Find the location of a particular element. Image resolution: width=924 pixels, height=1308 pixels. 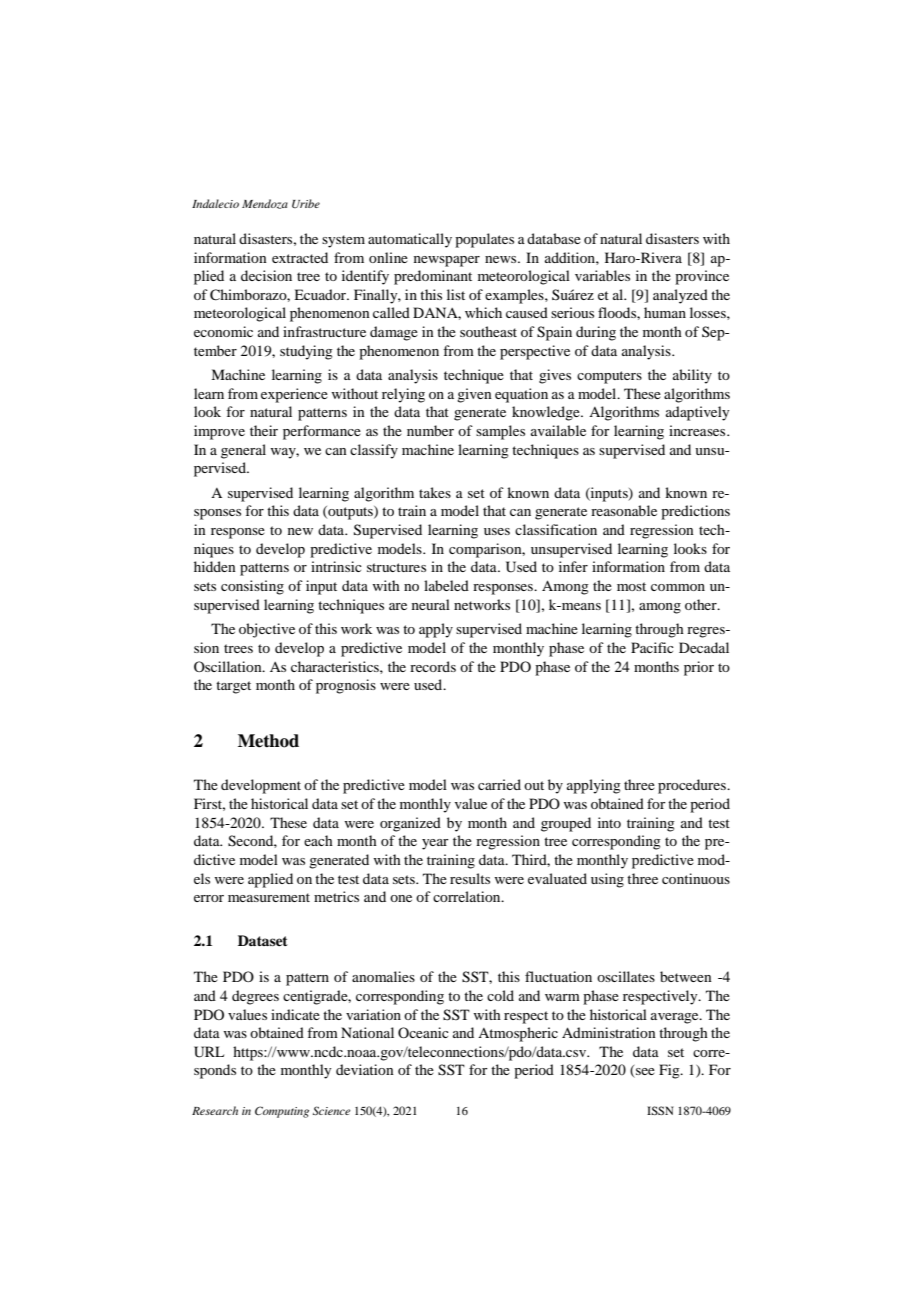

Mendoza is located at coordinates (265, 204).
